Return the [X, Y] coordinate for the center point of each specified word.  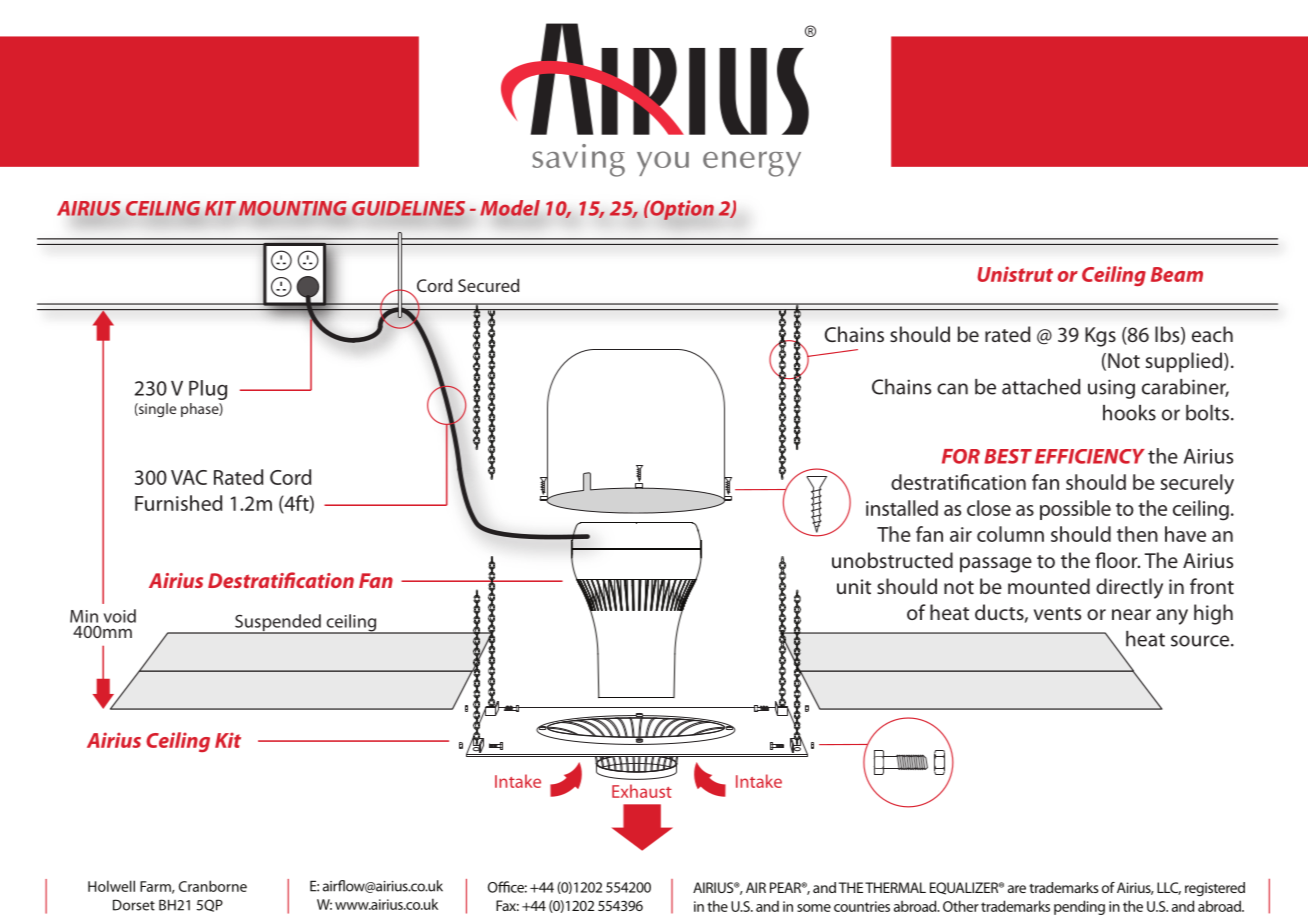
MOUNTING [292, 208]
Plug [208, 390]
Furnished [178, 503]
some [814, 908]
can [952, 389]
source [1201, 641]
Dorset [134, 905]
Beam [1177, 274]
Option [681, 210]
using [1111, 389]
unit [854, 586]
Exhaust [642, 791]
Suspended [278, 624]
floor [1117, 560]
